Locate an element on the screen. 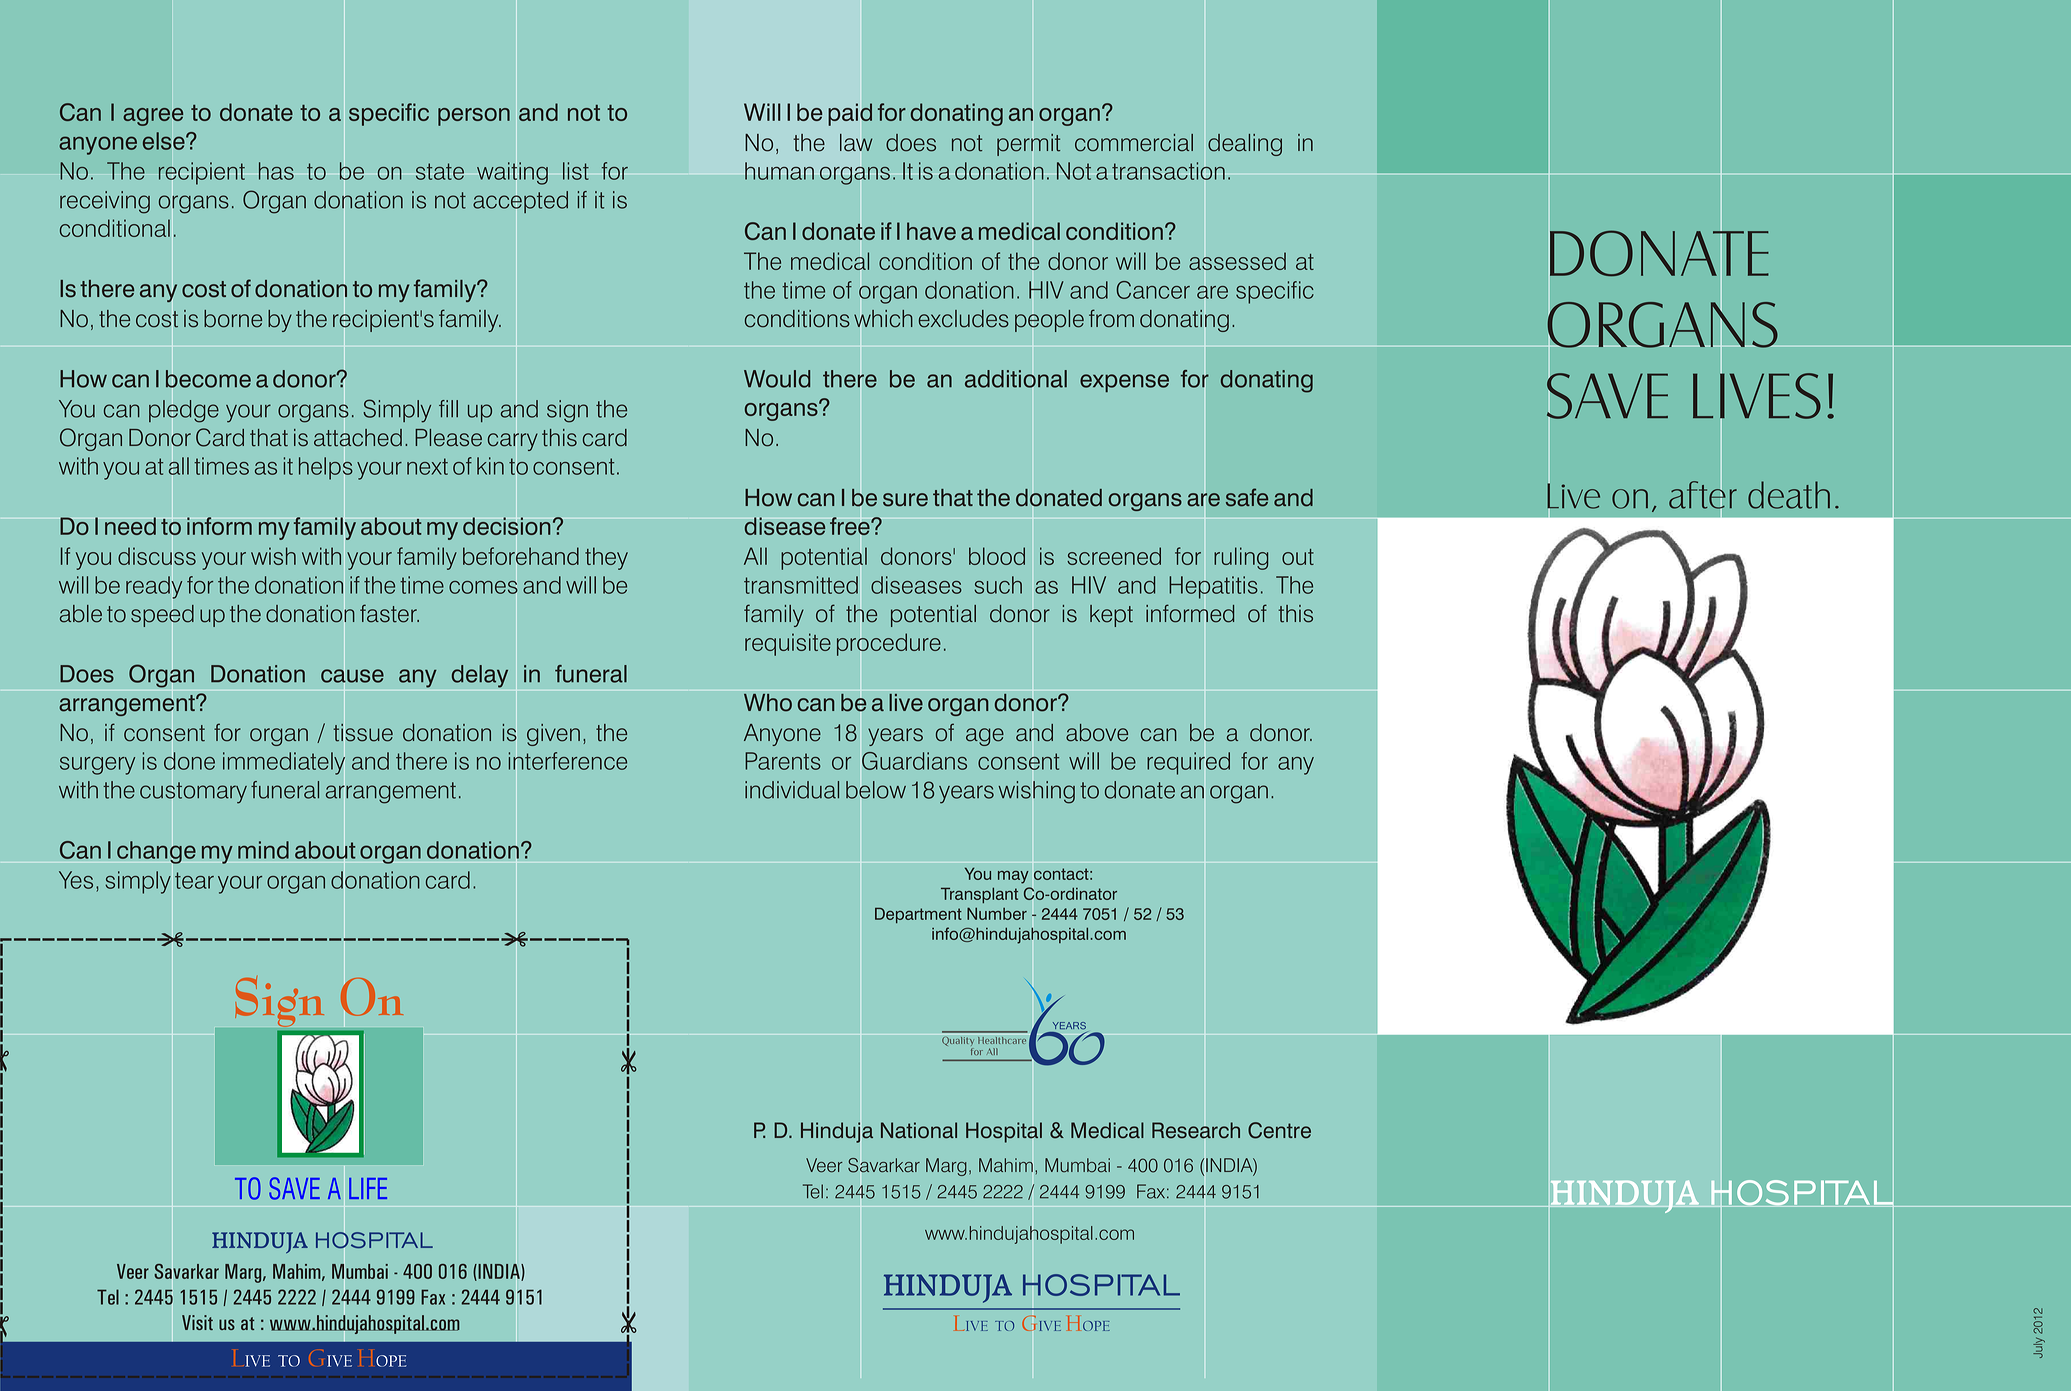 This screenshot has height=1391, width=2071. Visit is located at coordinates (197, 1322).
